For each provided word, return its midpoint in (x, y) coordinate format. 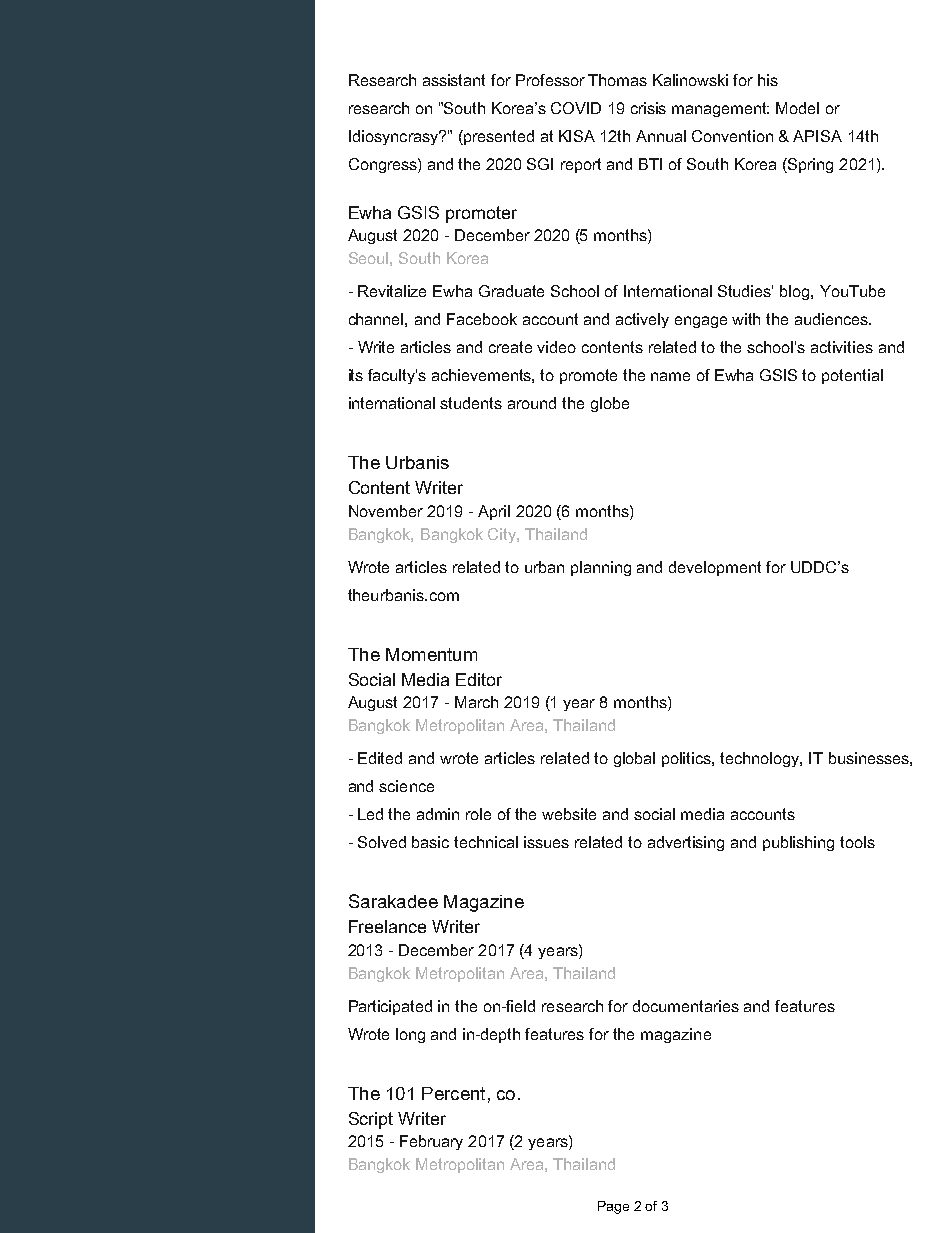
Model (797, 108)
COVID (576, 108)
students (471, 403)
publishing (798, 843)
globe (610, 404)
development (715, 568)
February (431, 1142)
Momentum (431, 654)
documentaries (686, 1006)
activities (842, 347)
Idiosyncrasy (395, 137)
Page (613, 1207)
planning (601, 568)
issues (546, 842)
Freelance (387, 926)
